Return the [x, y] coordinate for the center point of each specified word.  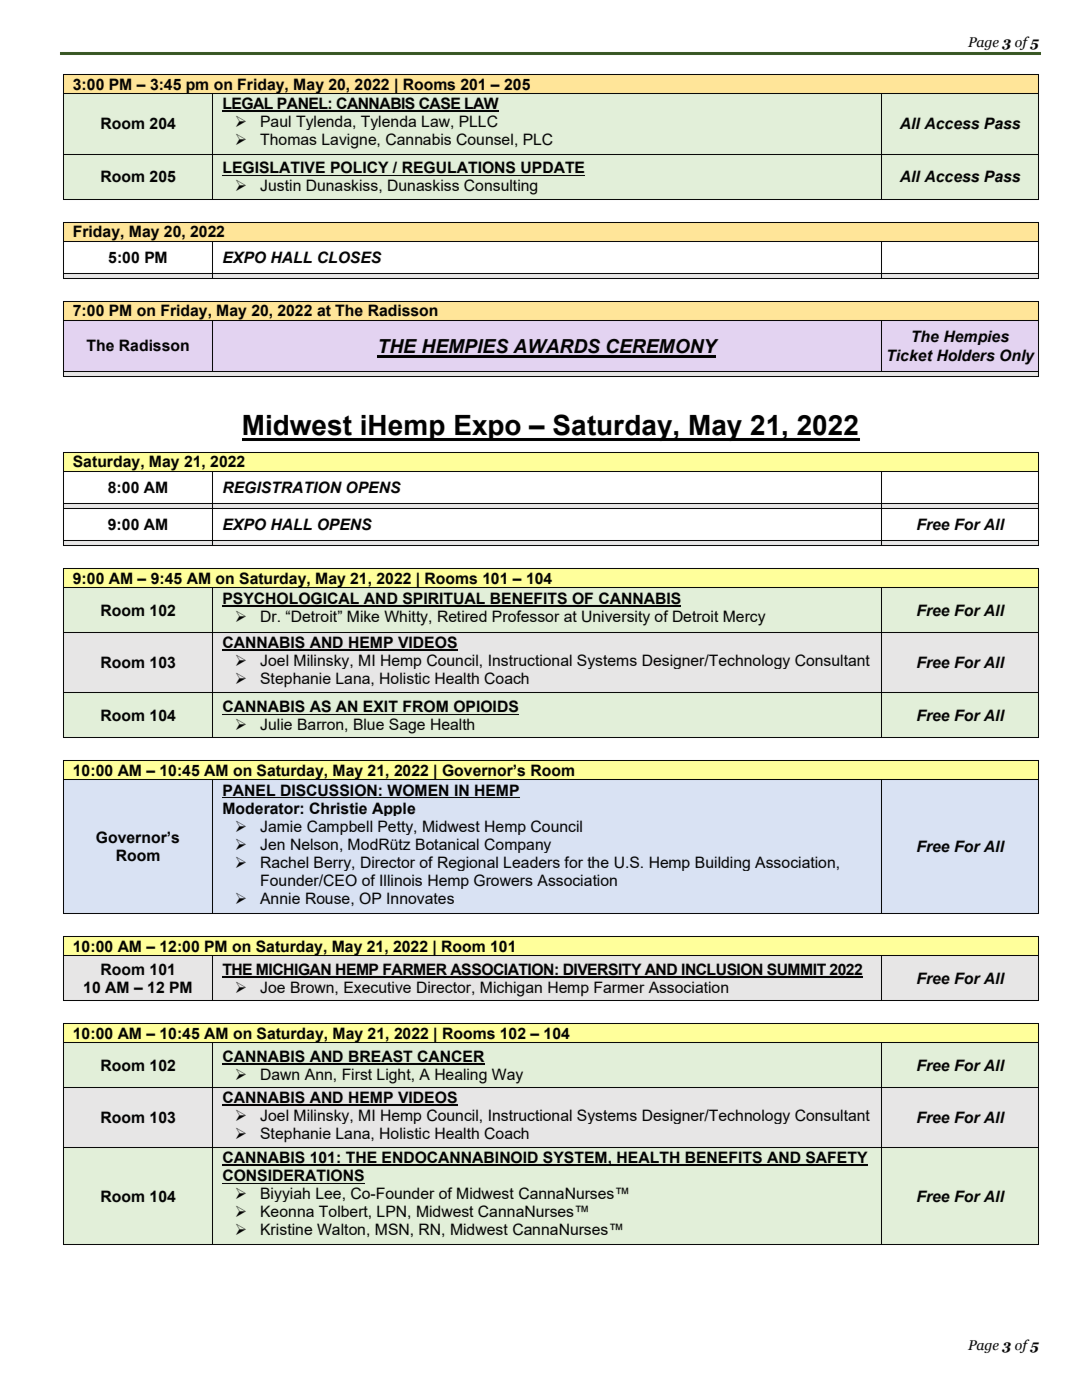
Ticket [910, 355]
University [616, 618]
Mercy [744, 618]
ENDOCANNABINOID [460, 1158]
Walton [341, 1229]
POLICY [360, 168]
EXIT [380, 706]
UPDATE [552, 168]
